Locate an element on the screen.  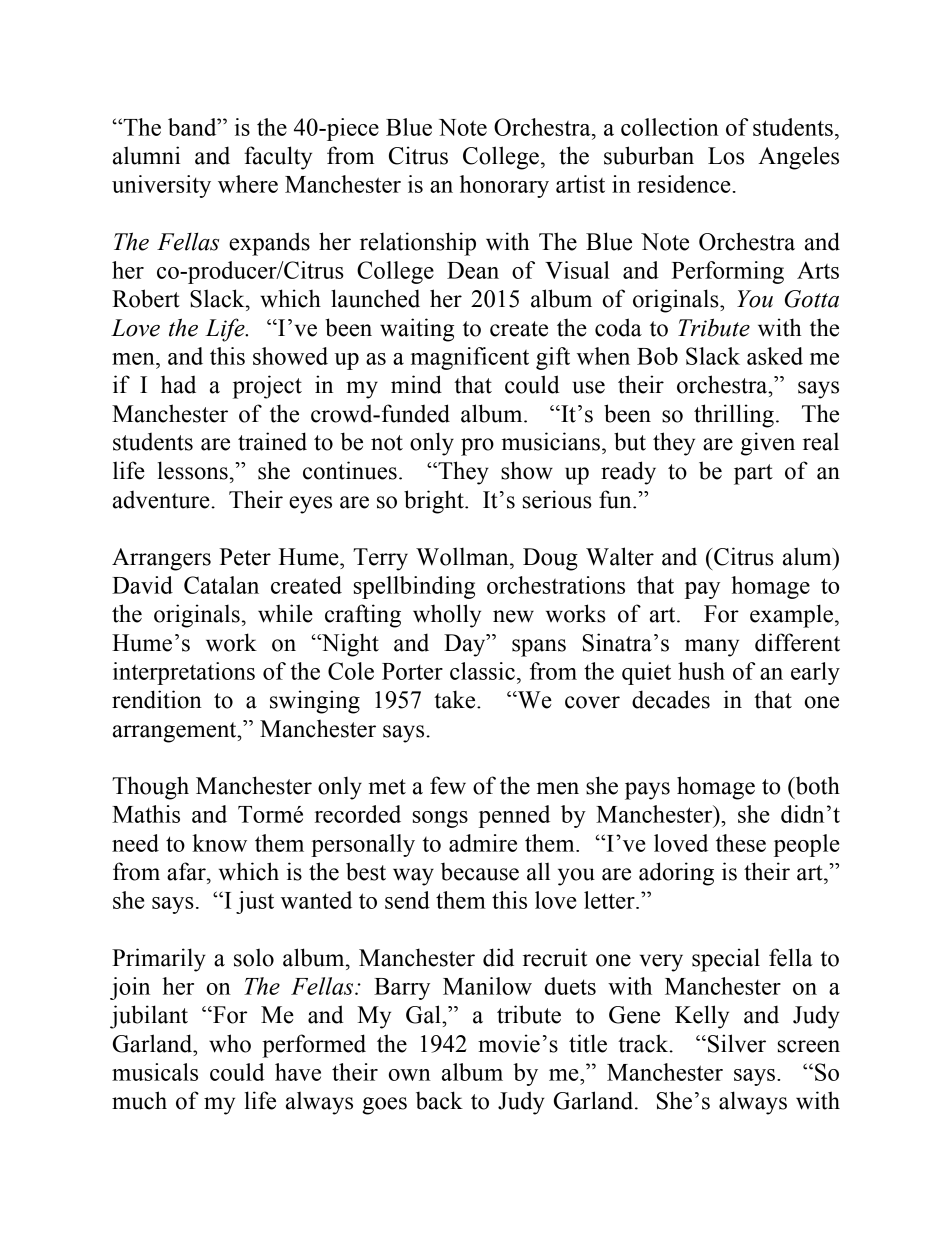
these is located at coordinates (741, 843).
